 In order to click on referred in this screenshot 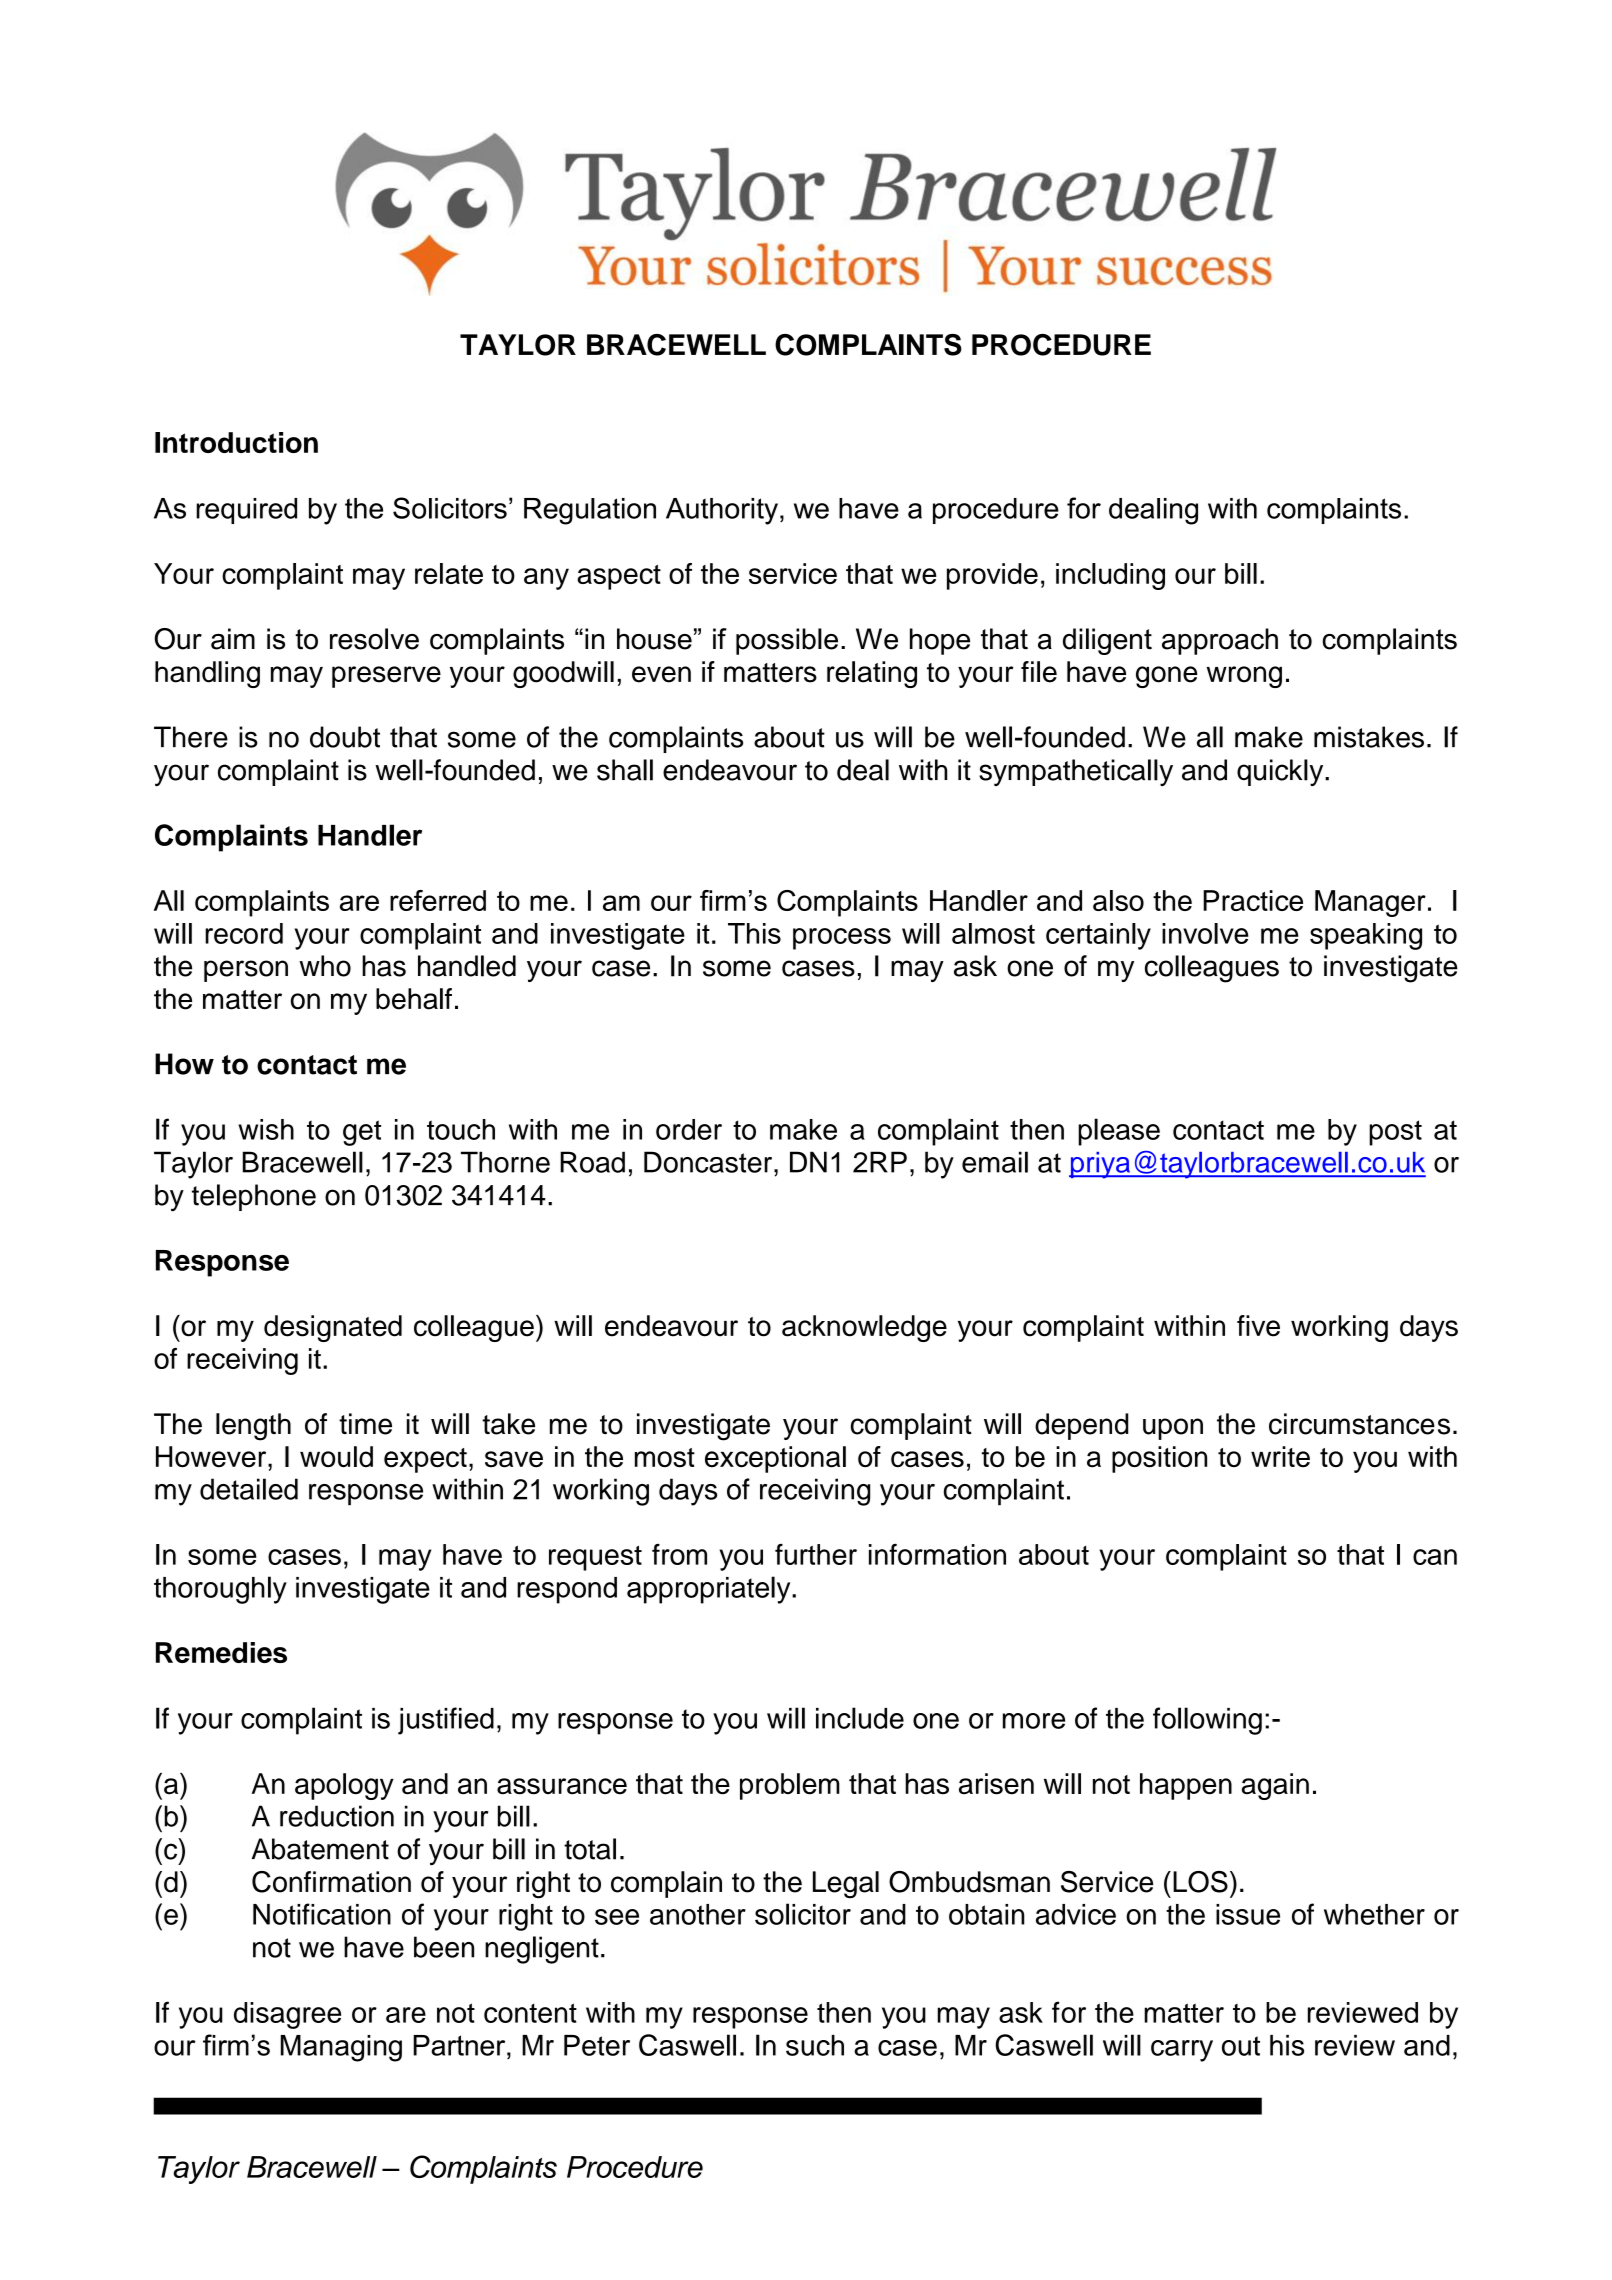, I will do `click(438, 900)`.
